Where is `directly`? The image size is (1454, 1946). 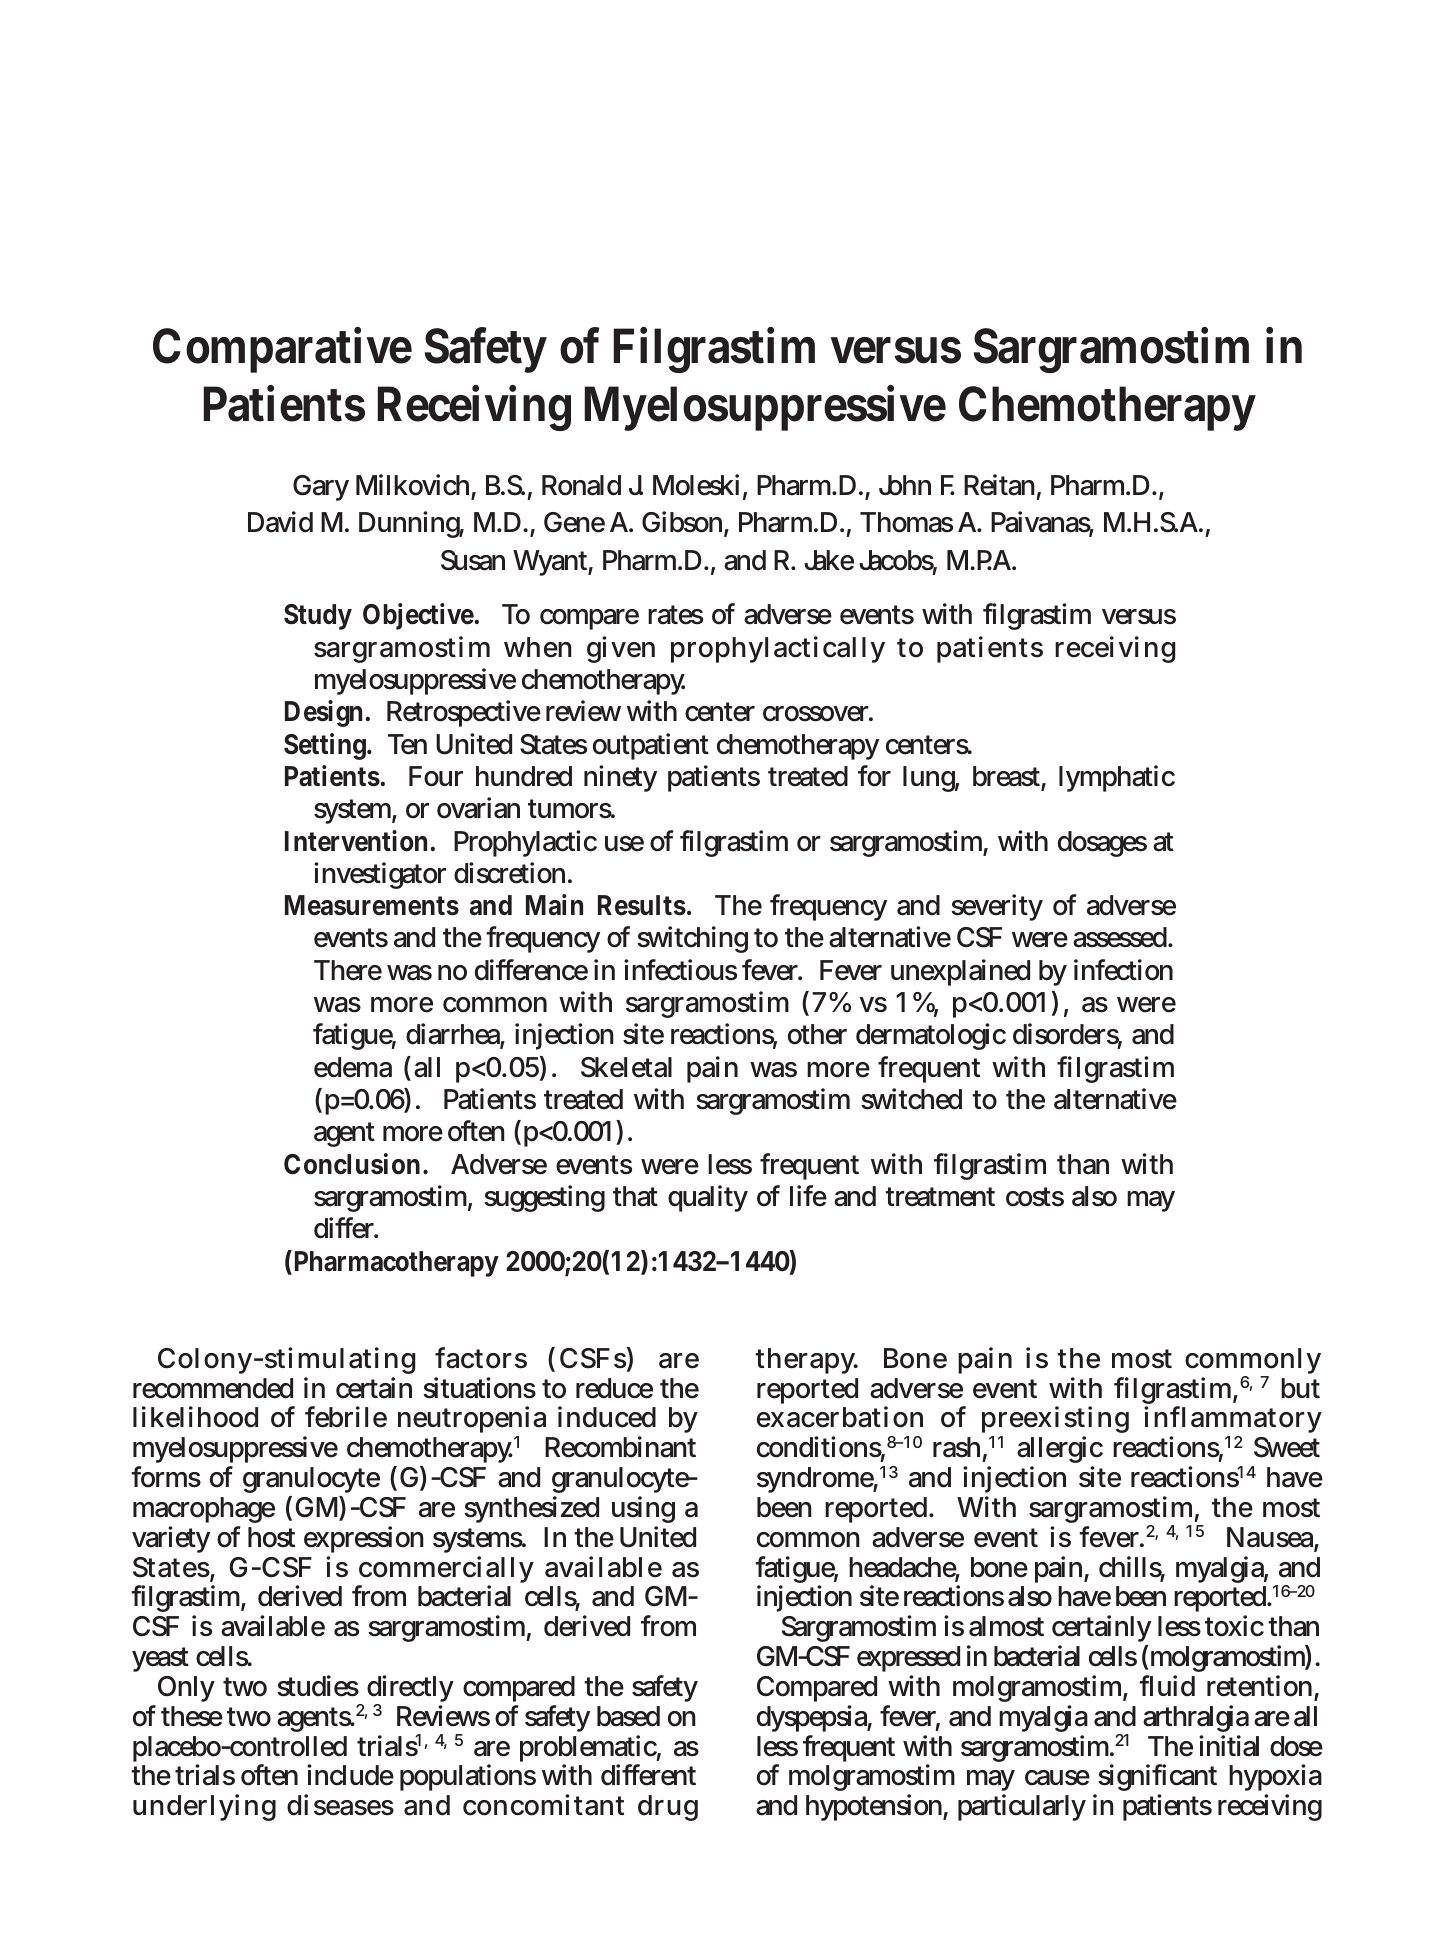 directly is located at coordinates (410, 1690).
